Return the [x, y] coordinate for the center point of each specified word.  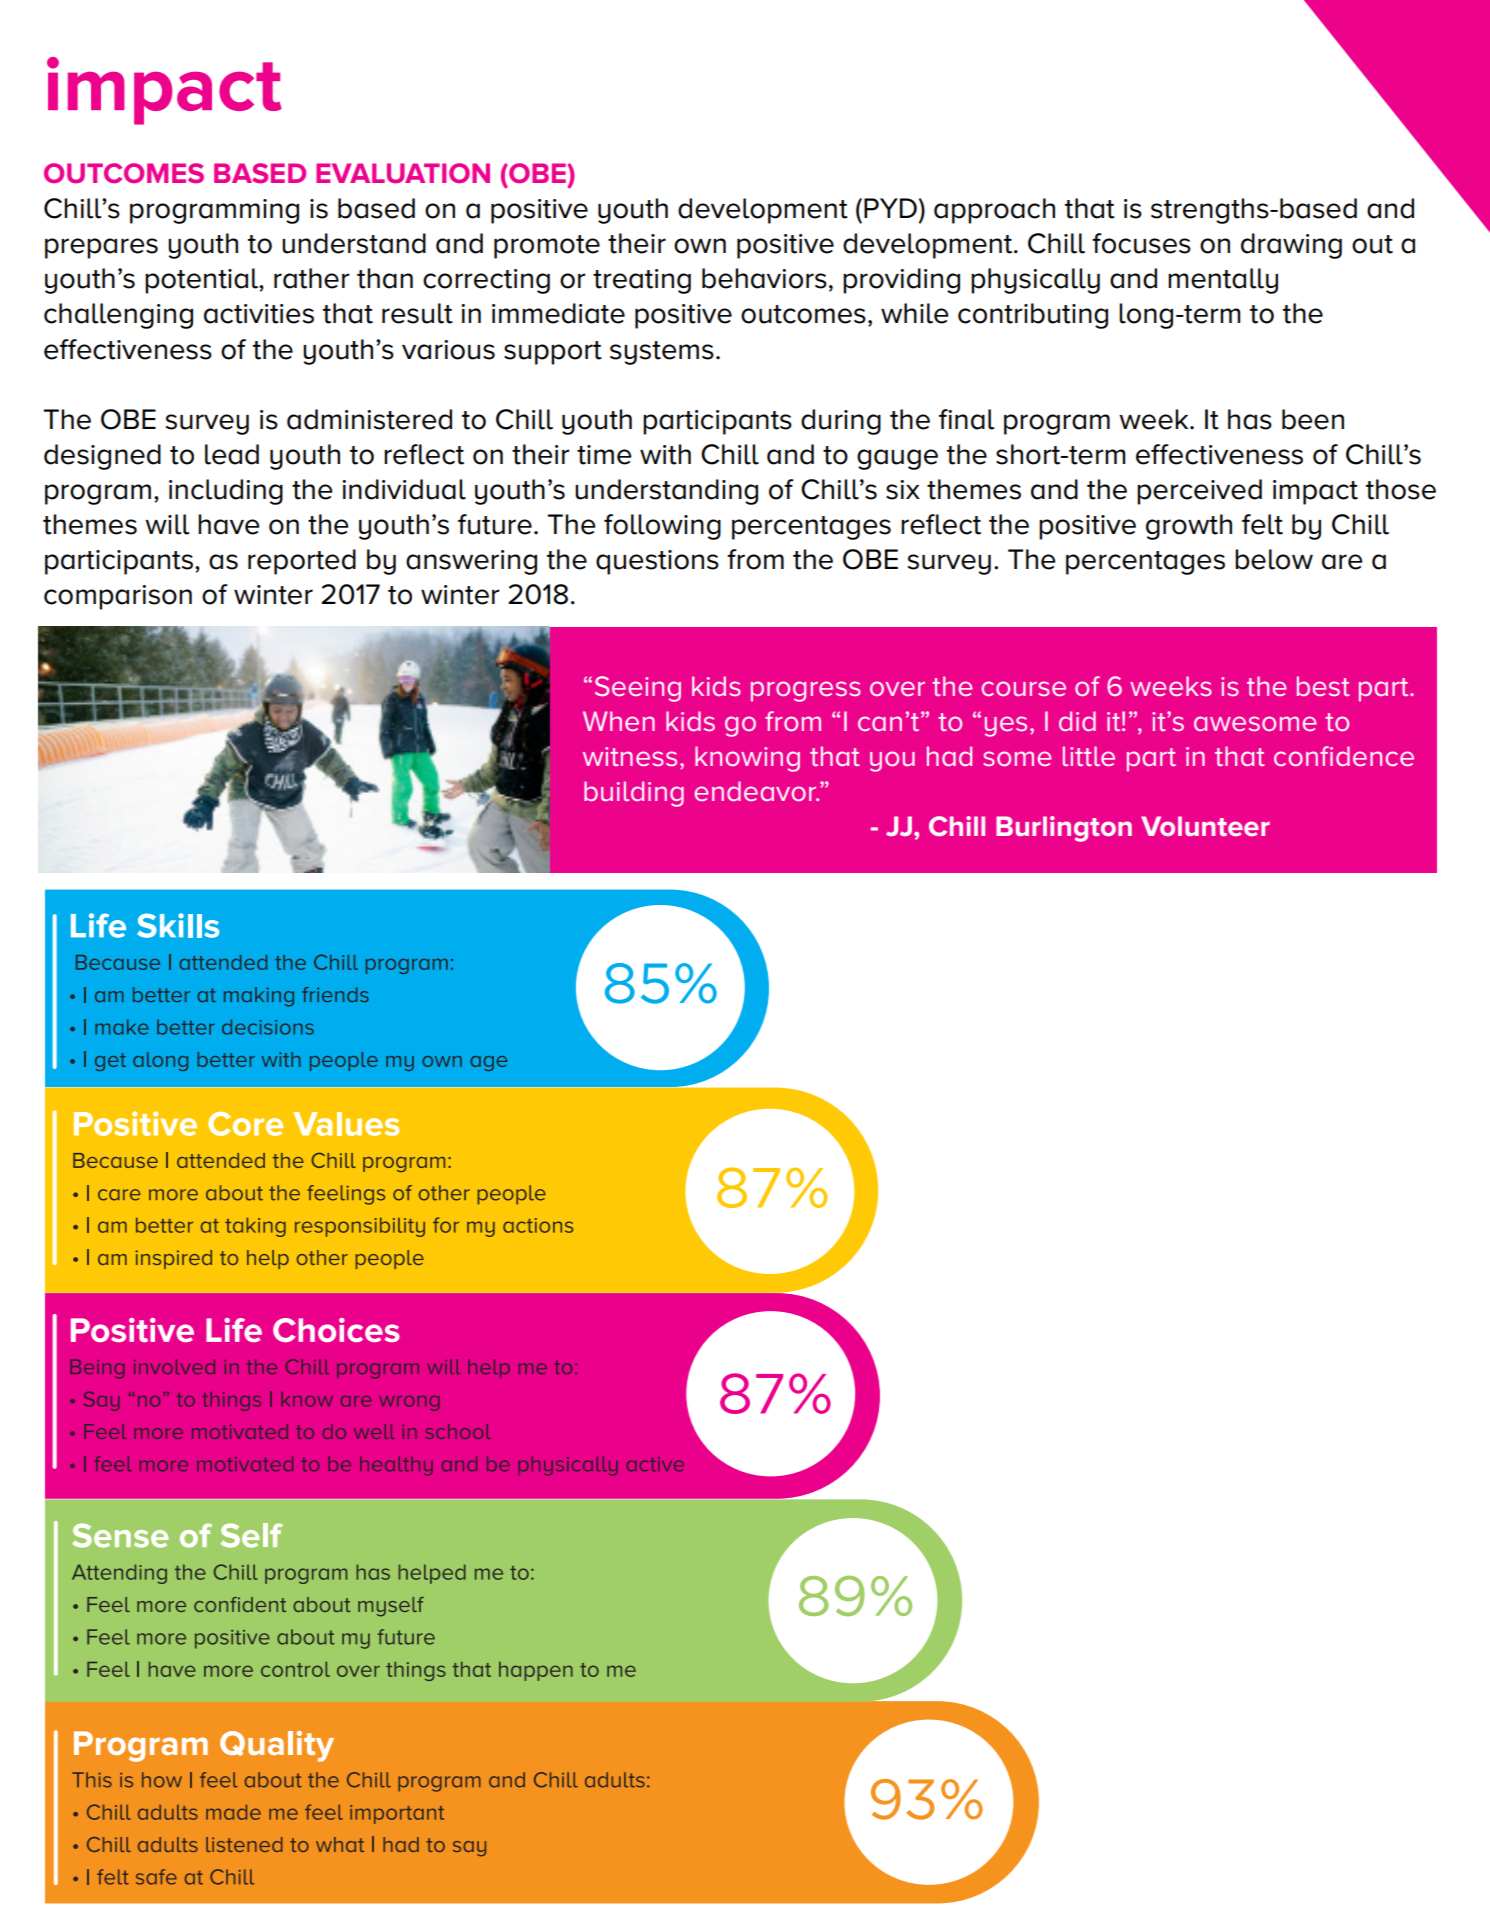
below [1274, 559]
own [700, 246]
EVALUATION [403, 173]
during [841, 422]
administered [369, 419]
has [1250, 419]
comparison [118, 597]
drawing [1291, 246]
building [634, 794]
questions [657, 562]
